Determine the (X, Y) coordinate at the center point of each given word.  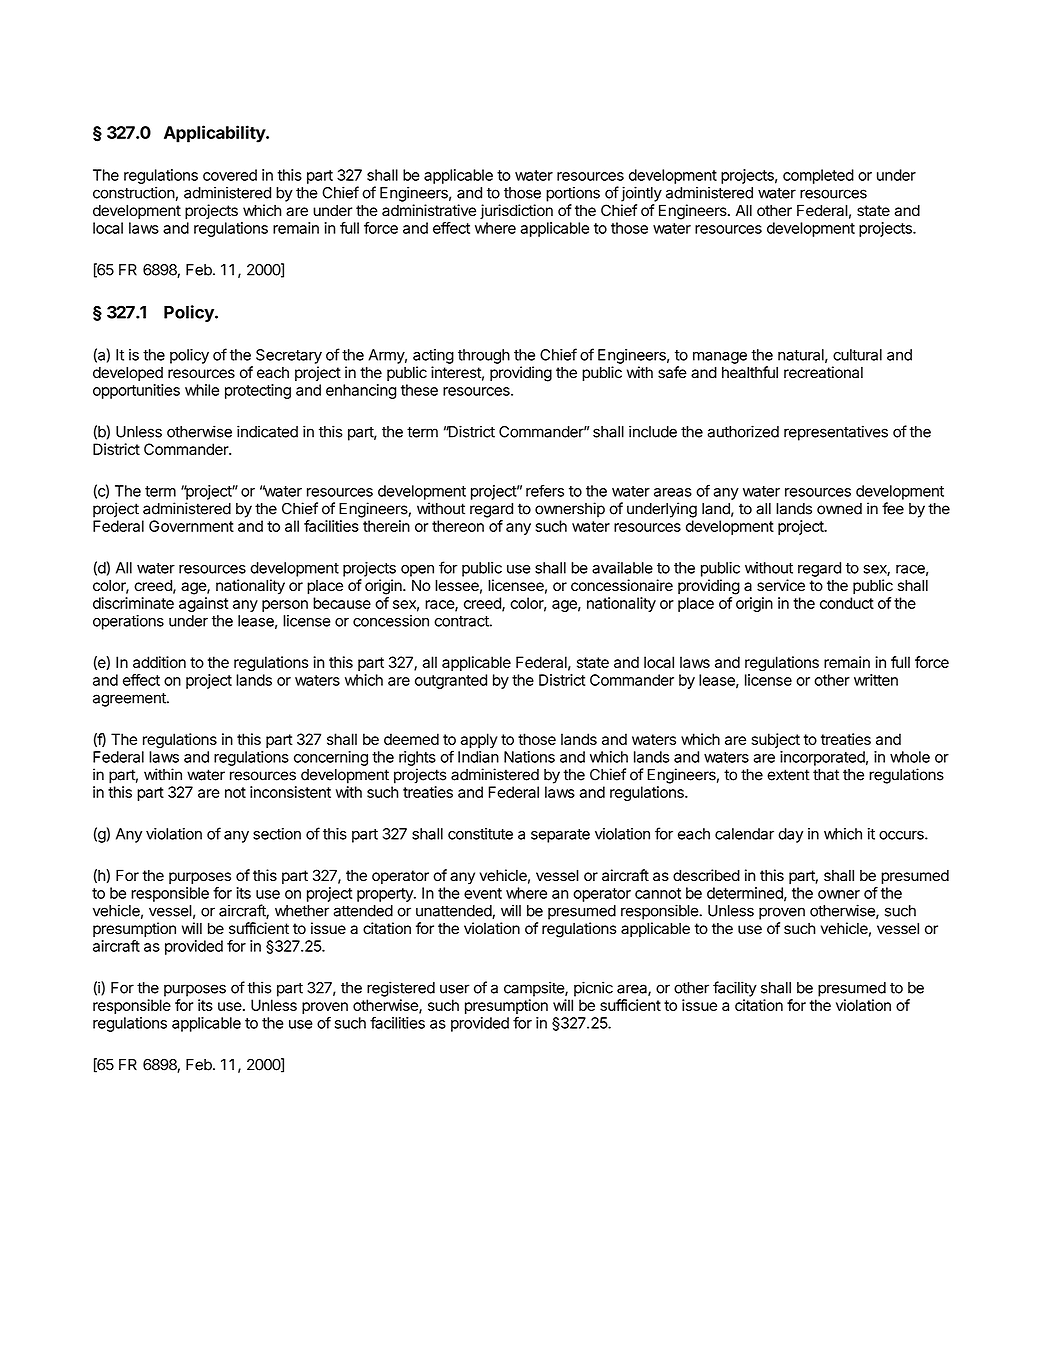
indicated (267, 431)
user (455, 989)
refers (545, 490)
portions (573, 194)
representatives (836, 433)
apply (479, 740)
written (876, 680)
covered (230, 175)
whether (302, 911)
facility (735, 989)
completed (818, 176)
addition (159, 662)
